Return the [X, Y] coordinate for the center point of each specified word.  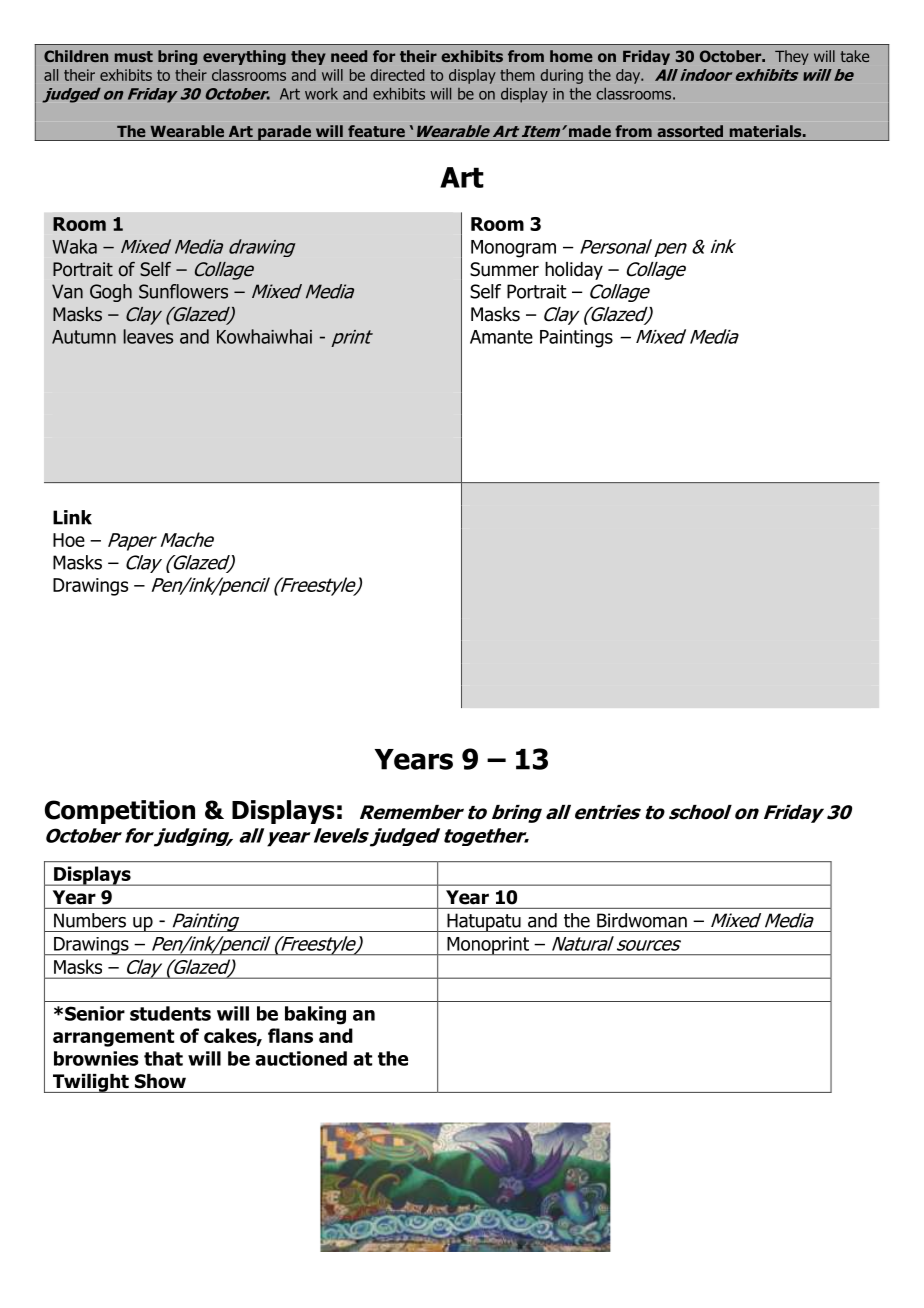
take [855, 56]
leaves [148, 336]
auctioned [301, 1058]
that [163, 1058]
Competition [120, 812]
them [517, 75]
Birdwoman [642, 920]
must [134, 56]
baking [315, 1015]
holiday [574, 271]
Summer [504, 269]
